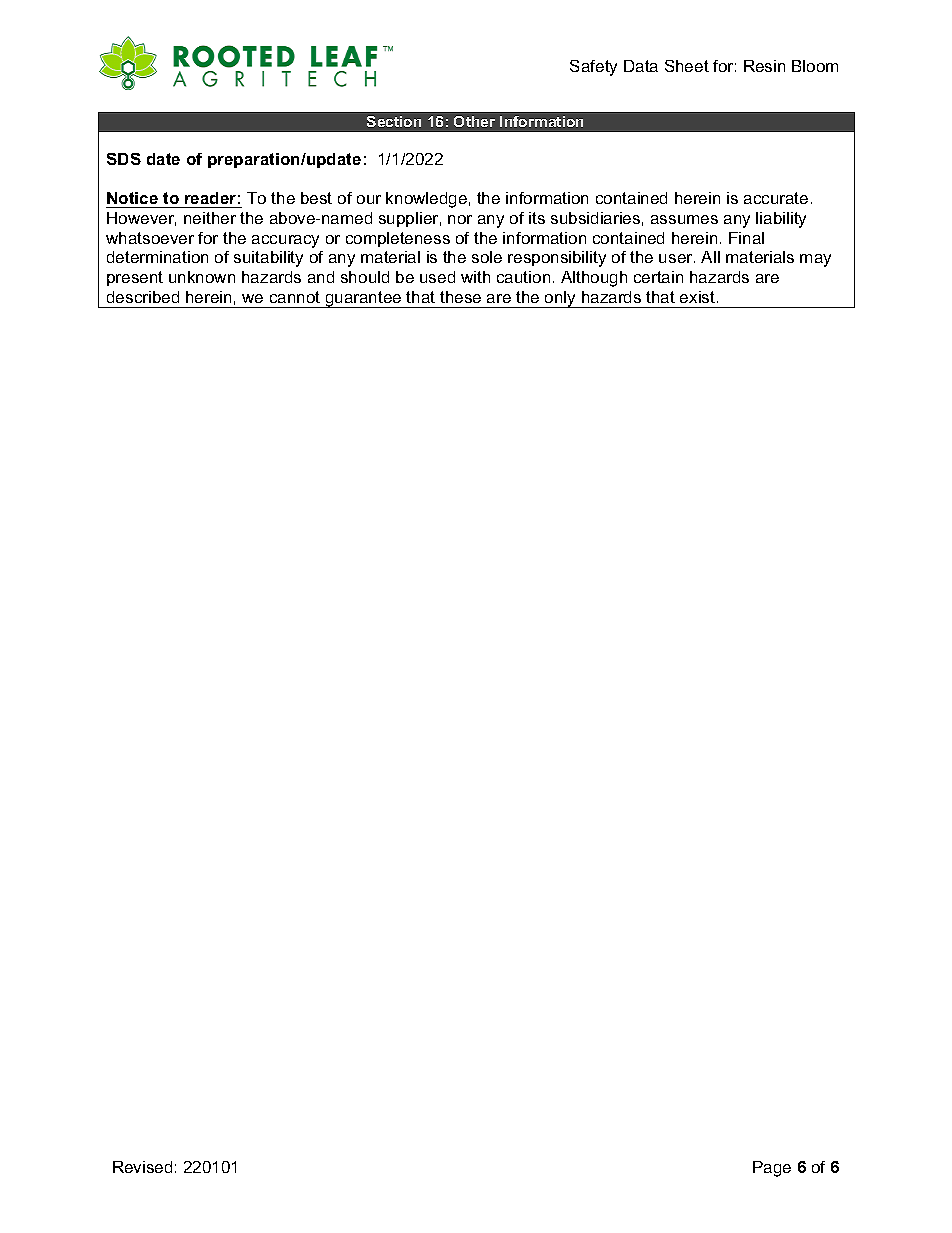  Describe the element at coordinates (142, 1167) in the document. I see `Revised` at that location.
